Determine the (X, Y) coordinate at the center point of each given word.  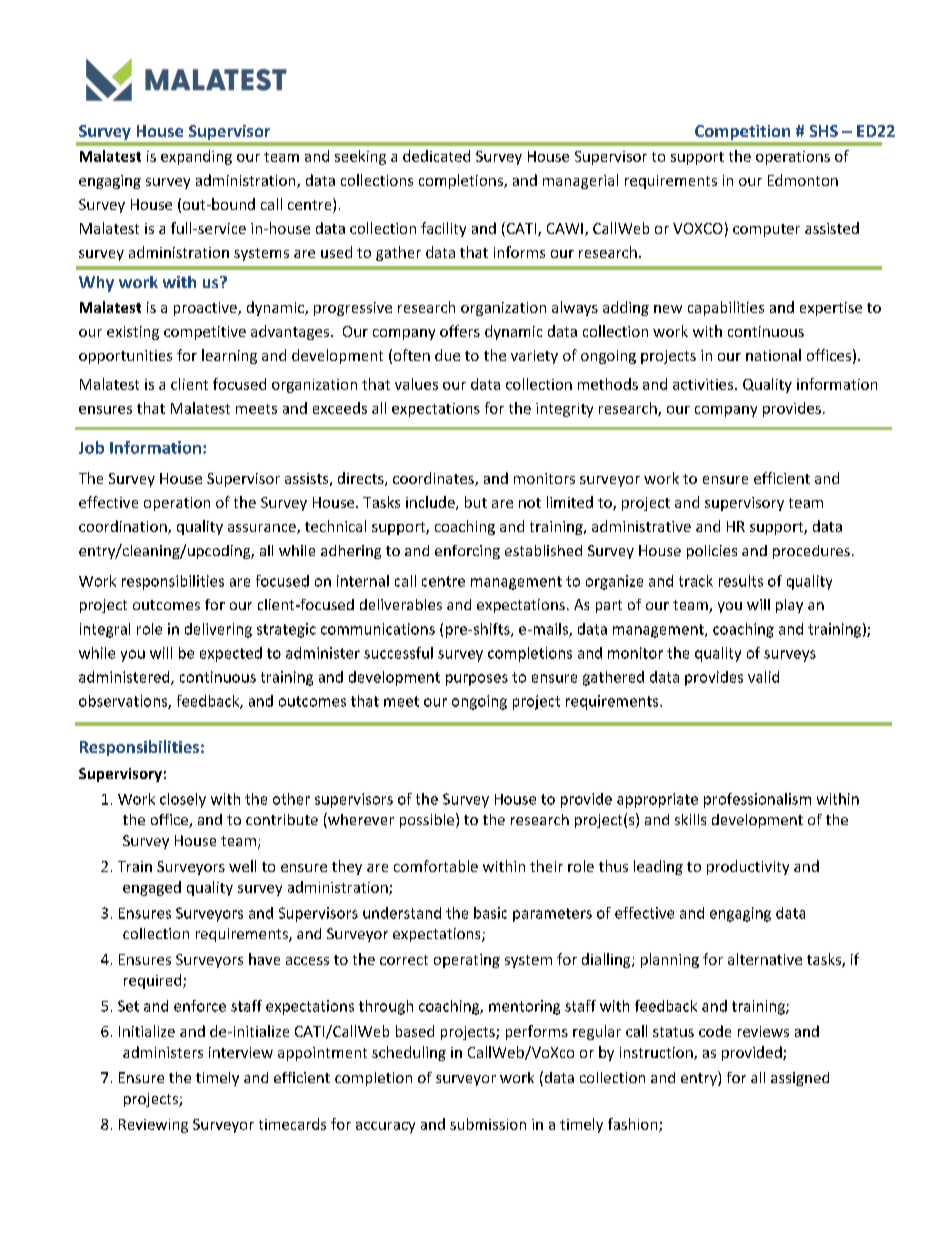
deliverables (401, 604)
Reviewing (153, 1126)
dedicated (436, 156)
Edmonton (803, 180)
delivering (218, 630)
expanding (196, 157)
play (789, 606)
